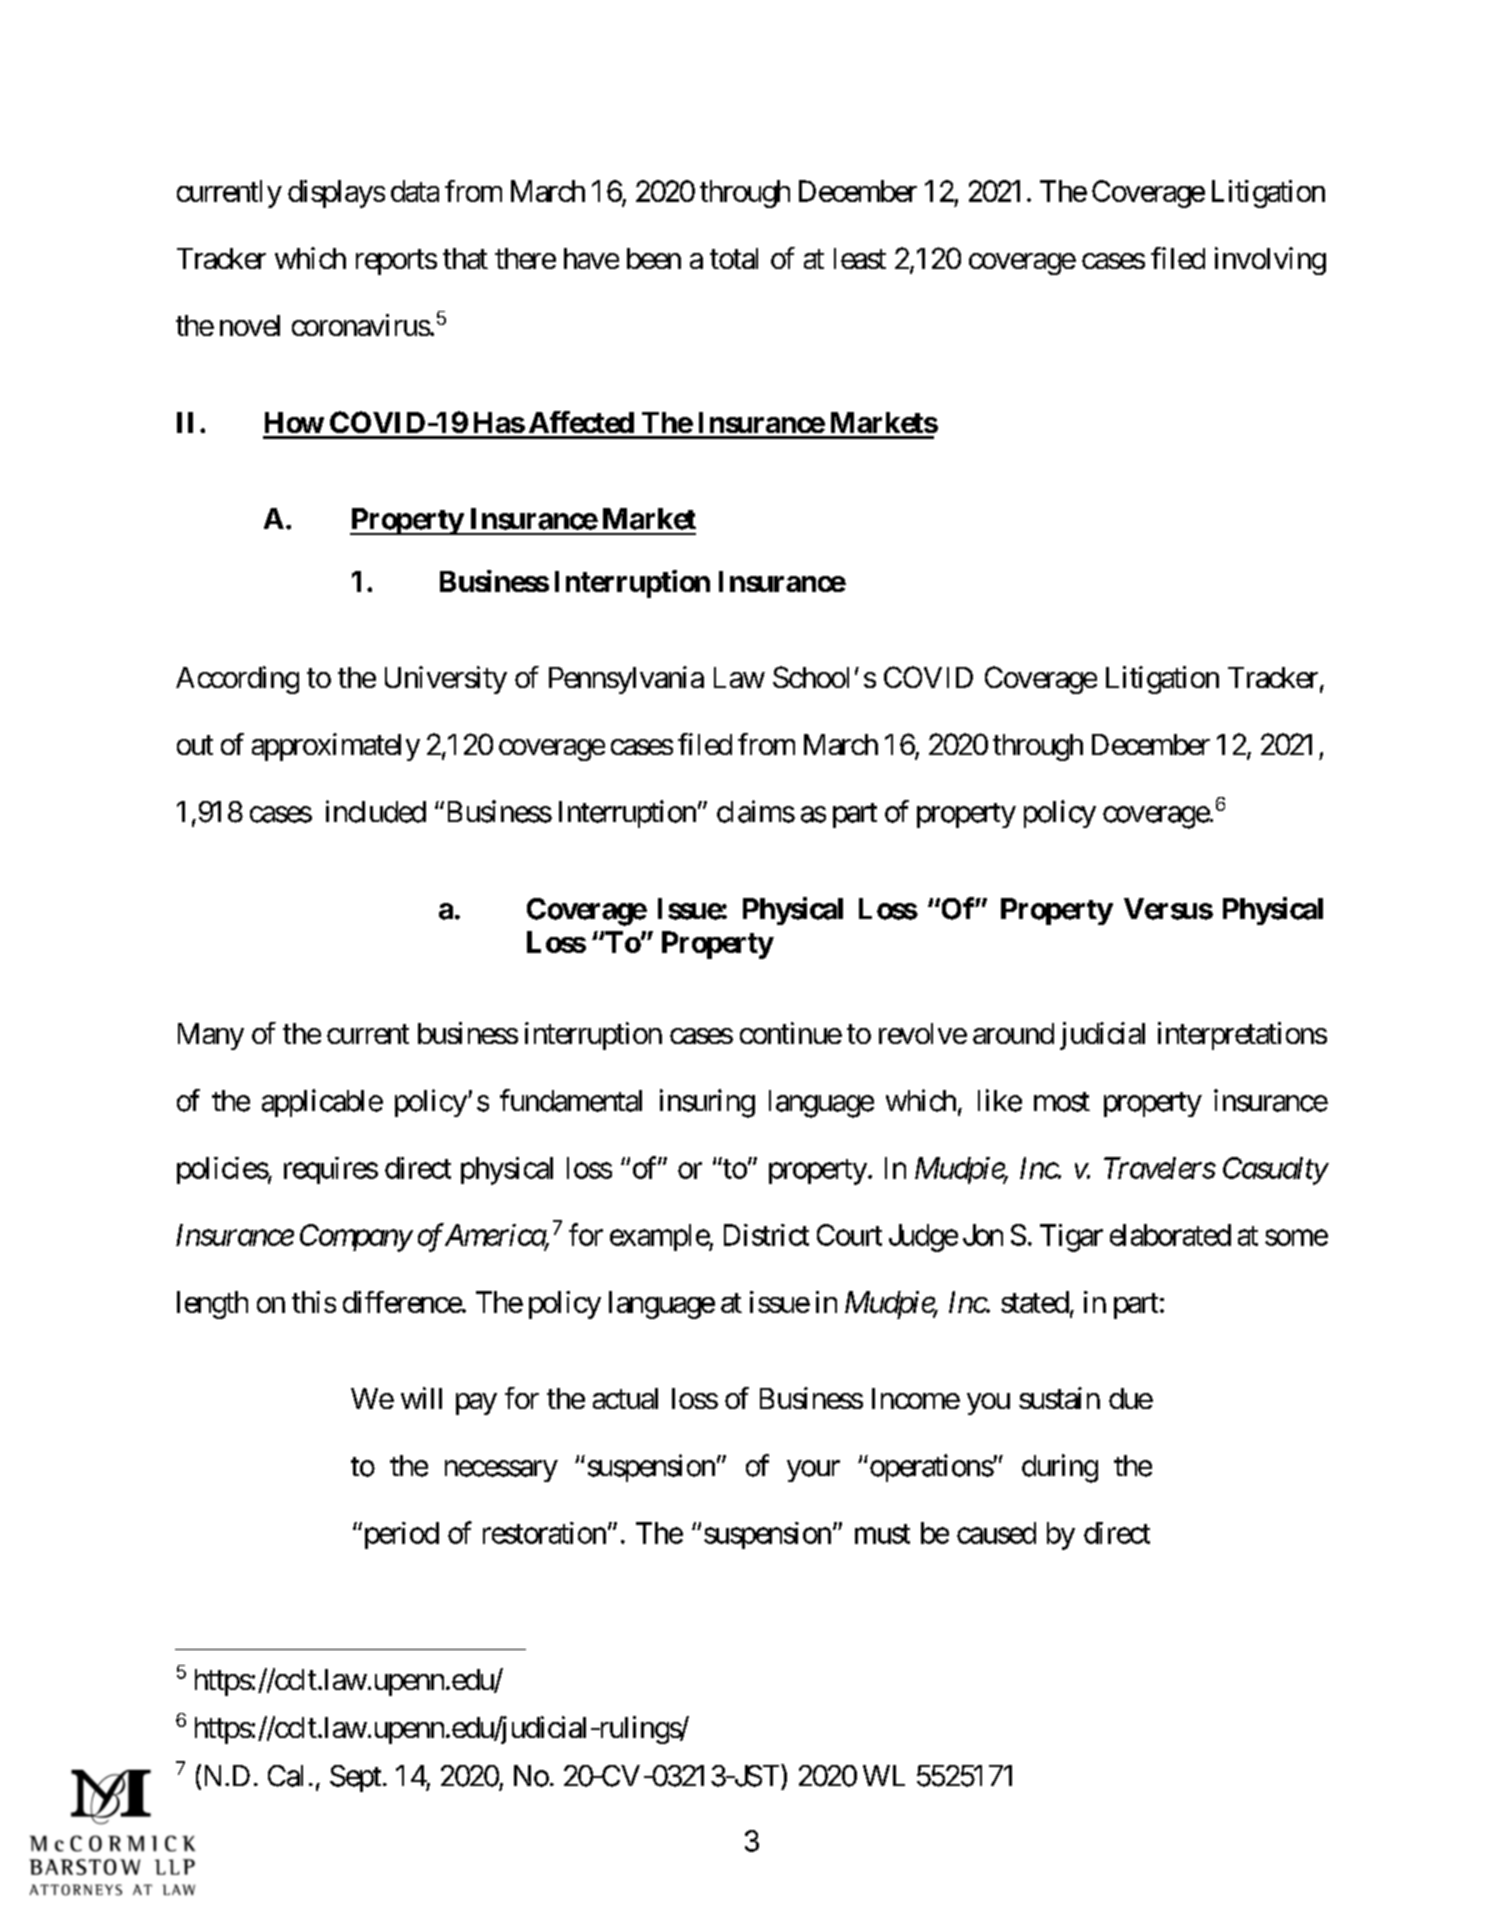 Image resolution: width=1489 pixels, height=1927 pixels. I want to click on Many, so click(211, 1036).
